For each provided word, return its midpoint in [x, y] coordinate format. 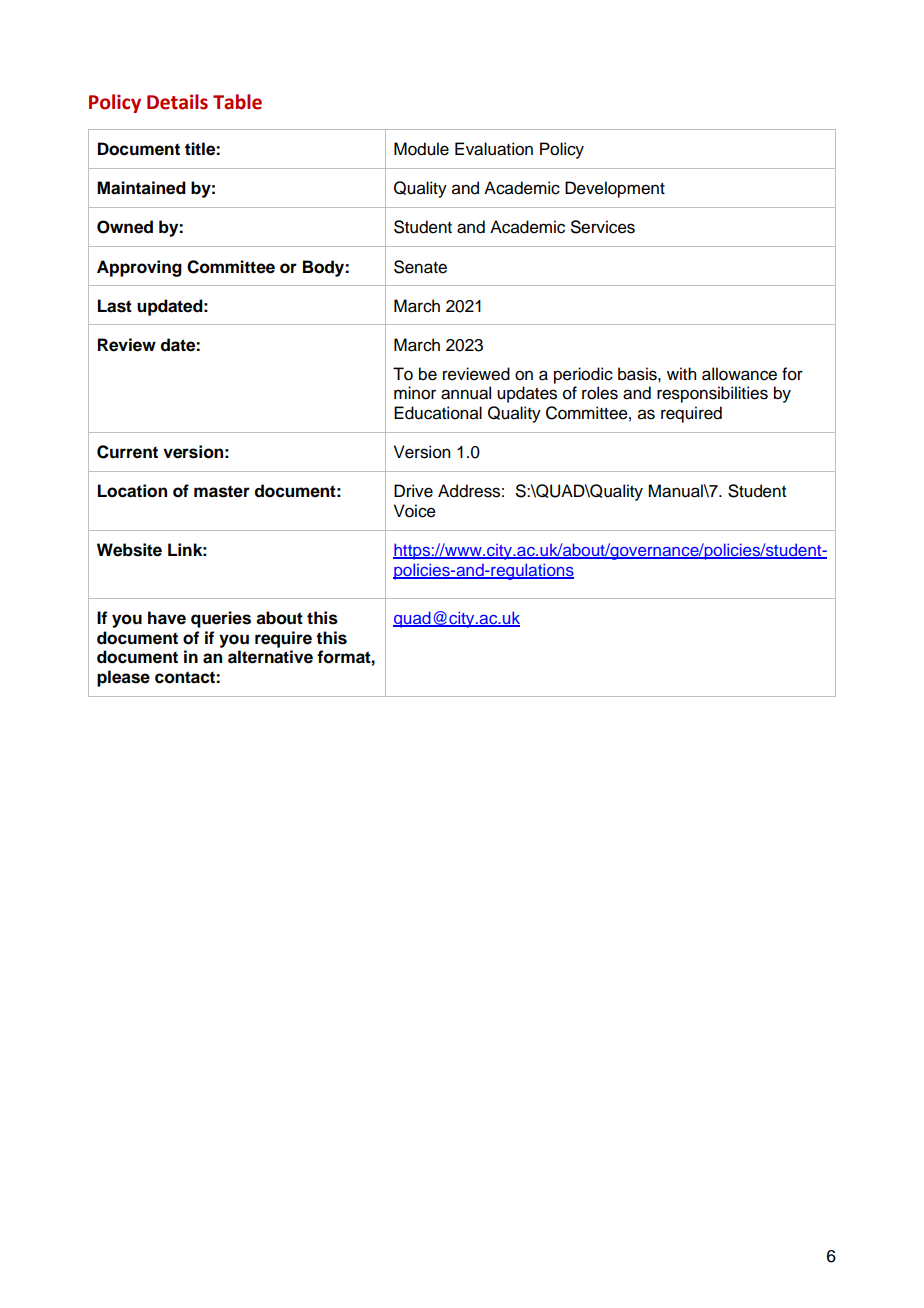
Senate [420, 267]
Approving [139, 268]
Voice [415, 511]
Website [129, 550]
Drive [413, 491]
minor [415, 393]
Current [127, 452]
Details [177, 102]
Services [603, 227]
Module [421, 149]
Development [615, 189]
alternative [270, 657]
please [123, 678]
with [681, 373]
